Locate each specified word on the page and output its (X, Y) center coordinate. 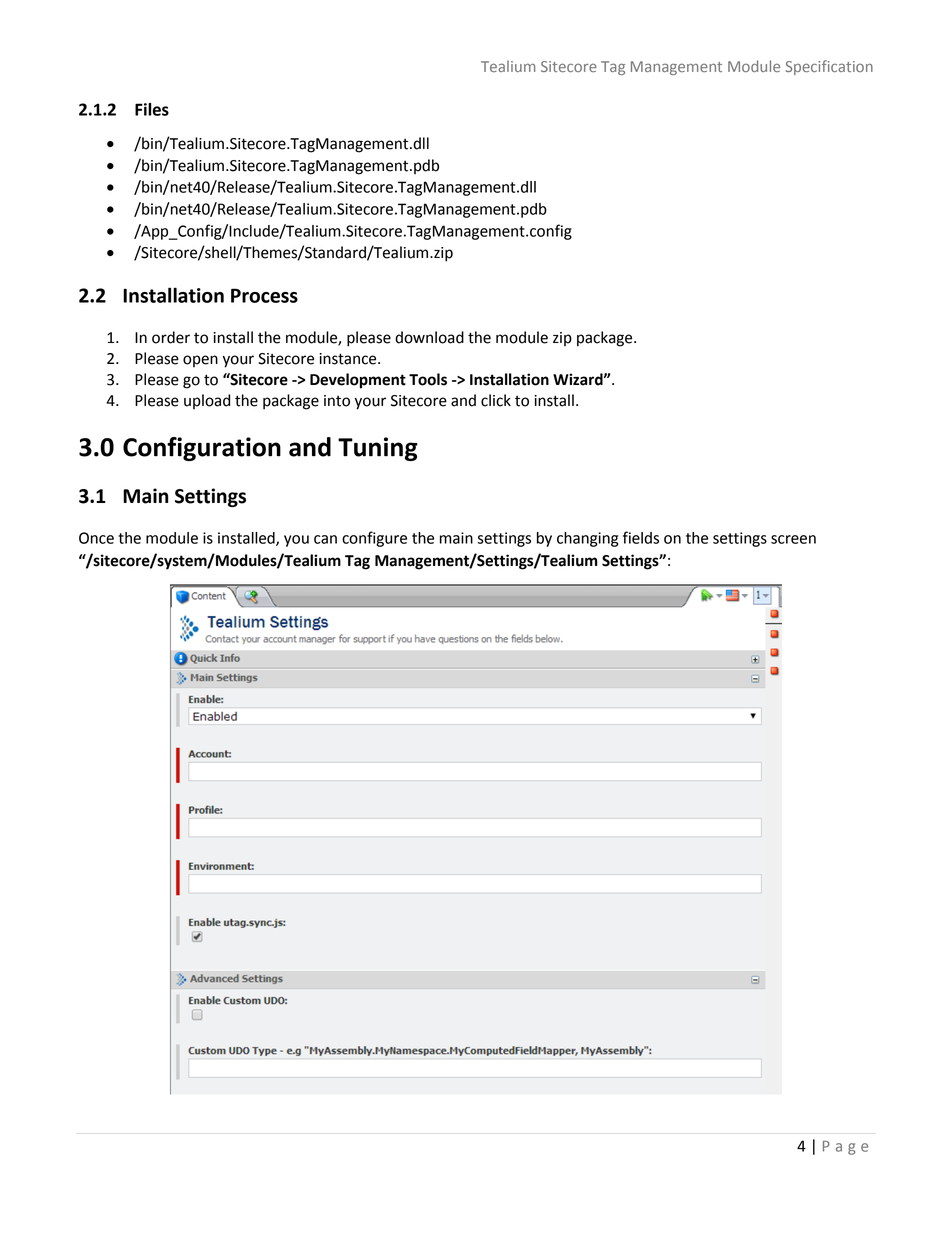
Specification (829, 67)
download (429, 337)
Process (264, 295)
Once (96, 538)
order (171, 337)
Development (358, 381)
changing (587, 539)
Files (152, 109)
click (496, 400)
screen (793, 539)
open (200, 361)
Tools (428, 379)
